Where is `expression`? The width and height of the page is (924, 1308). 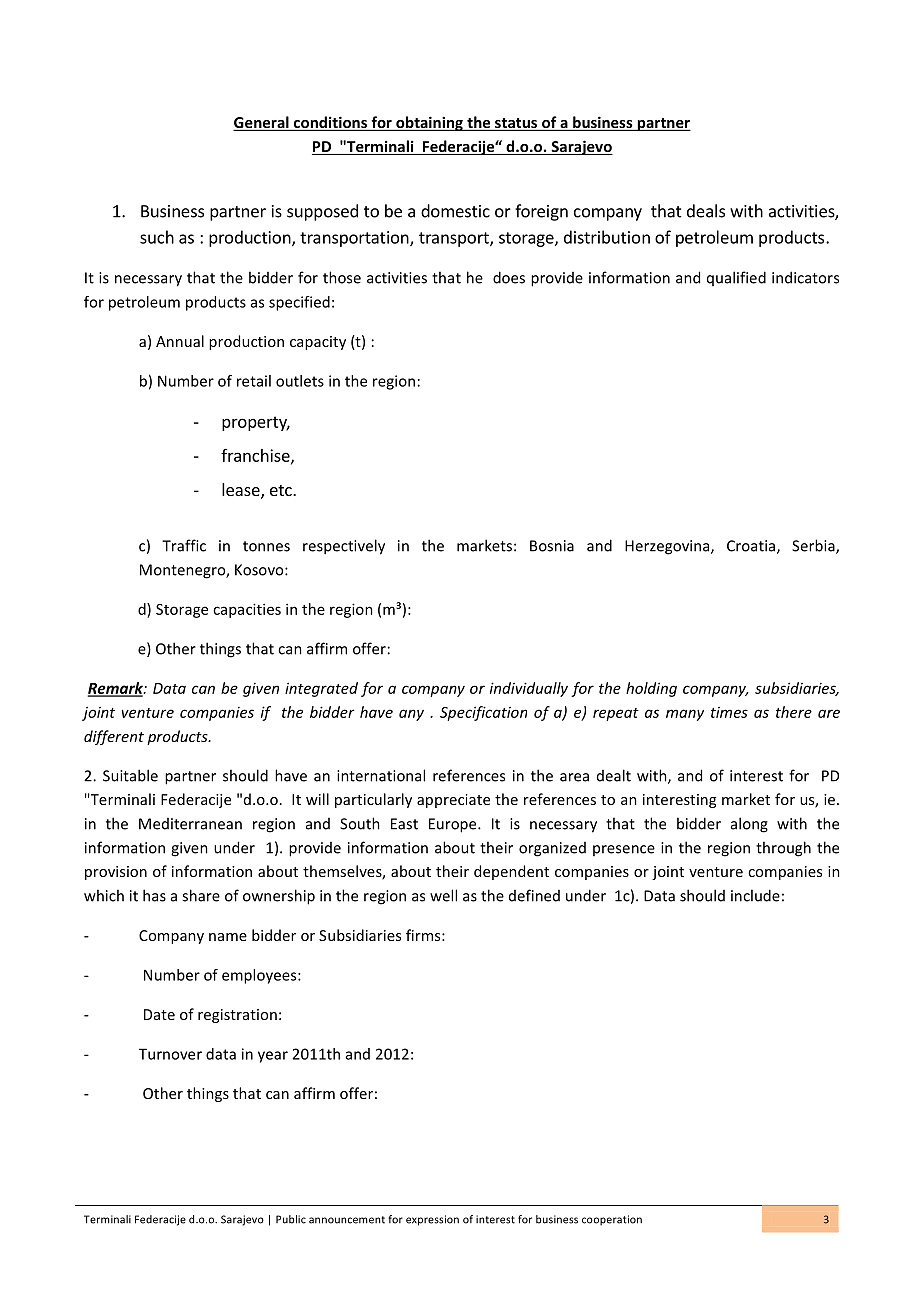 expression is located at coordinates (432, 1220).
